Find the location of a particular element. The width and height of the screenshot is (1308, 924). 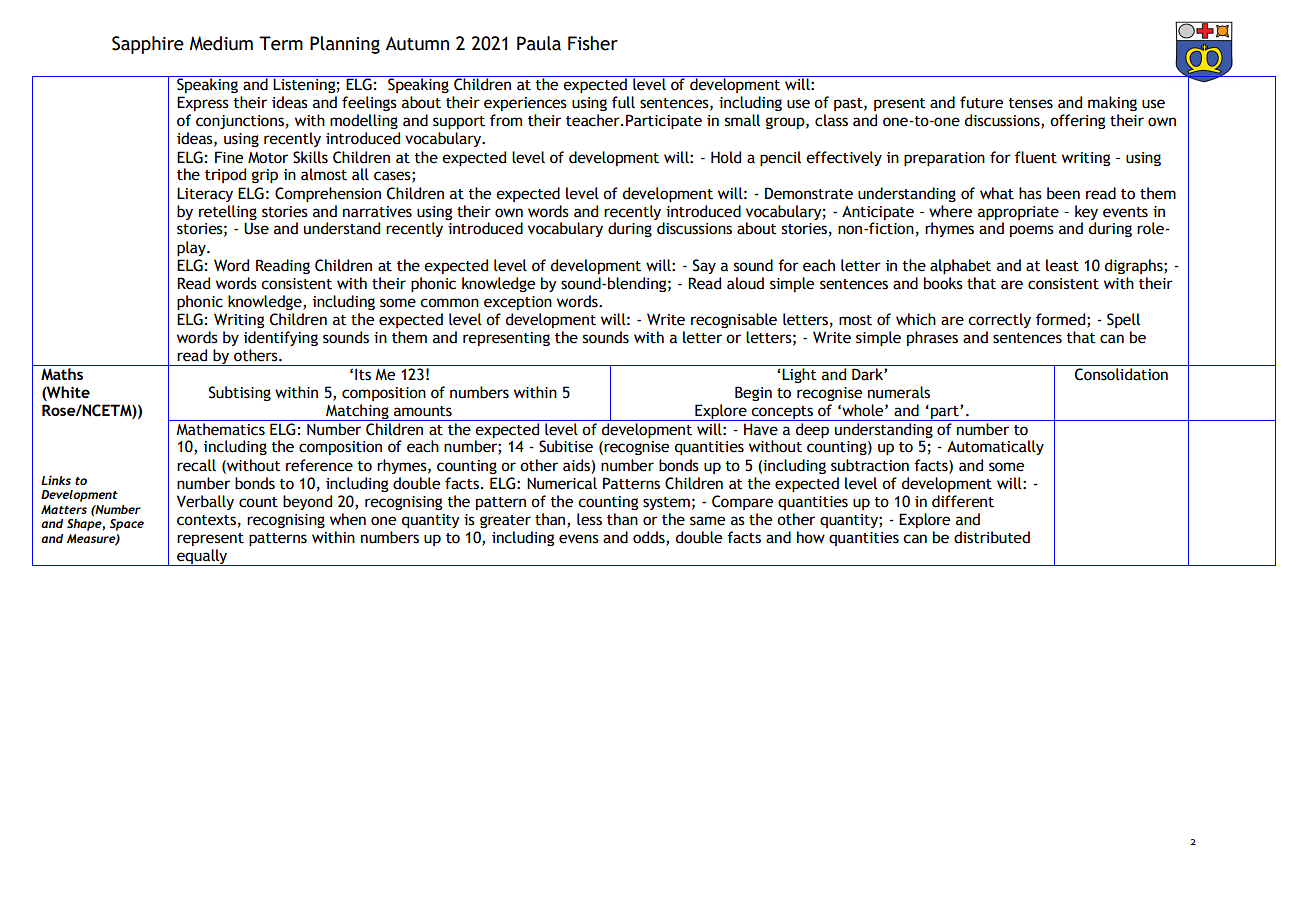

retelling is located at coordinates (228, 212).
